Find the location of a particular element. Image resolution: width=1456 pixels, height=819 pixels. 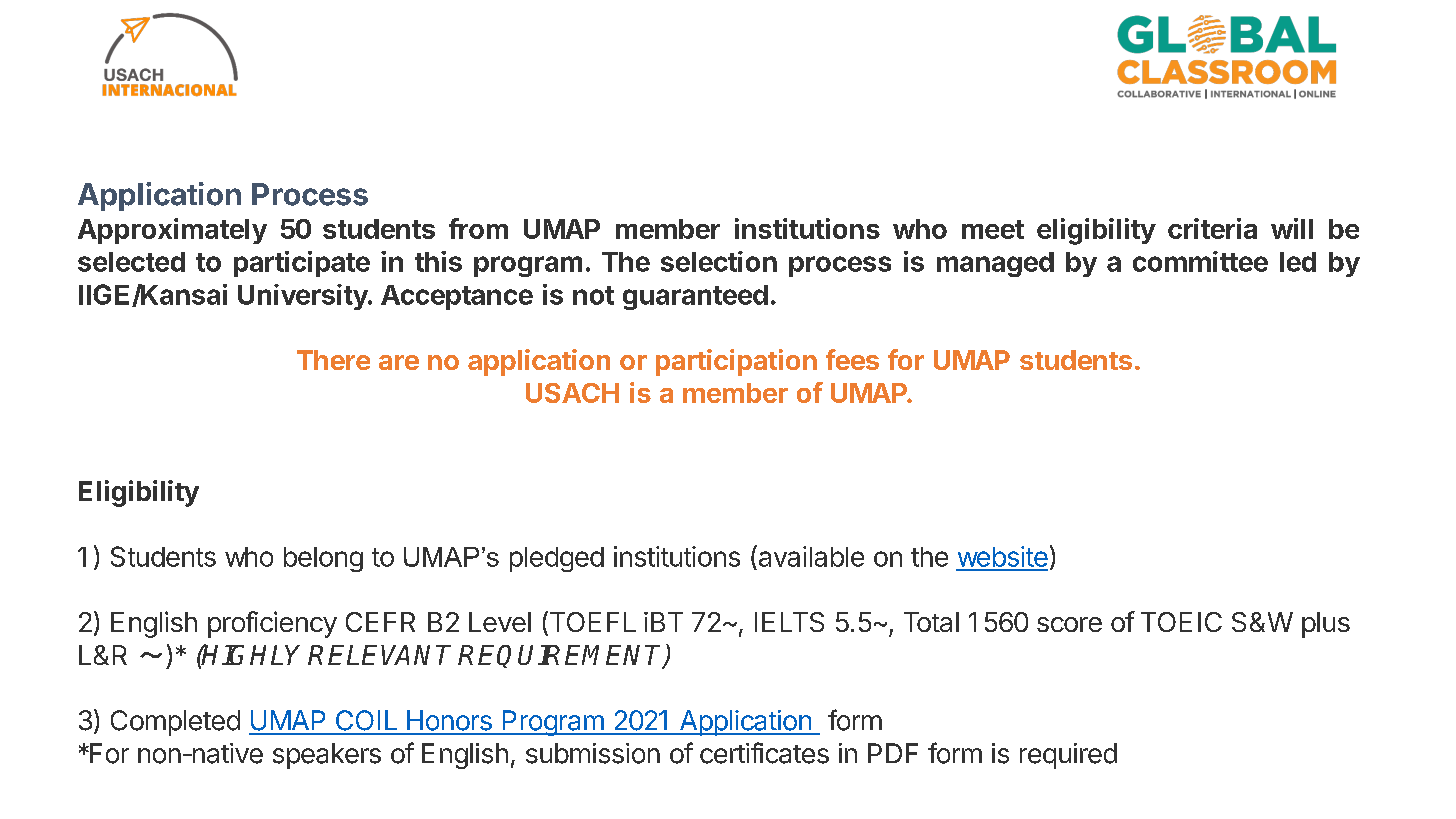

belong is located at coordinates (323, 559).
